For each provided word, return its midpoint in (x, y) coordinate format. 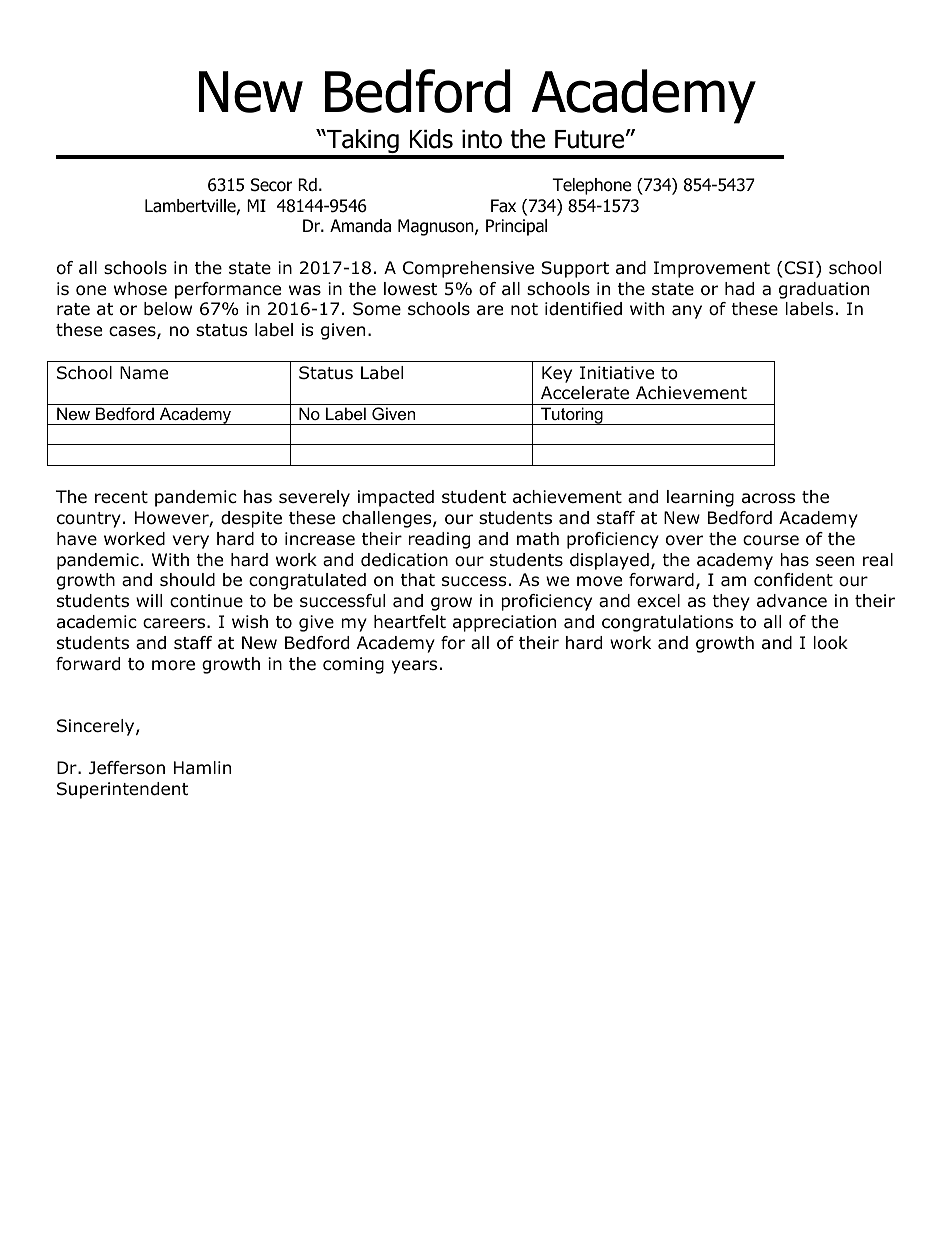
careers (175, 623)
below (168, 309)
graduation (824, 290)
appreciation (504, 623)
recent (121, 497)
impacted (396, 498)
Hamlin (202, 768)
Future (589, 139)
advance (792, 601)
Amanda (360, 226)
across (768, 498)
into (482, 139)
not (524, 309)
